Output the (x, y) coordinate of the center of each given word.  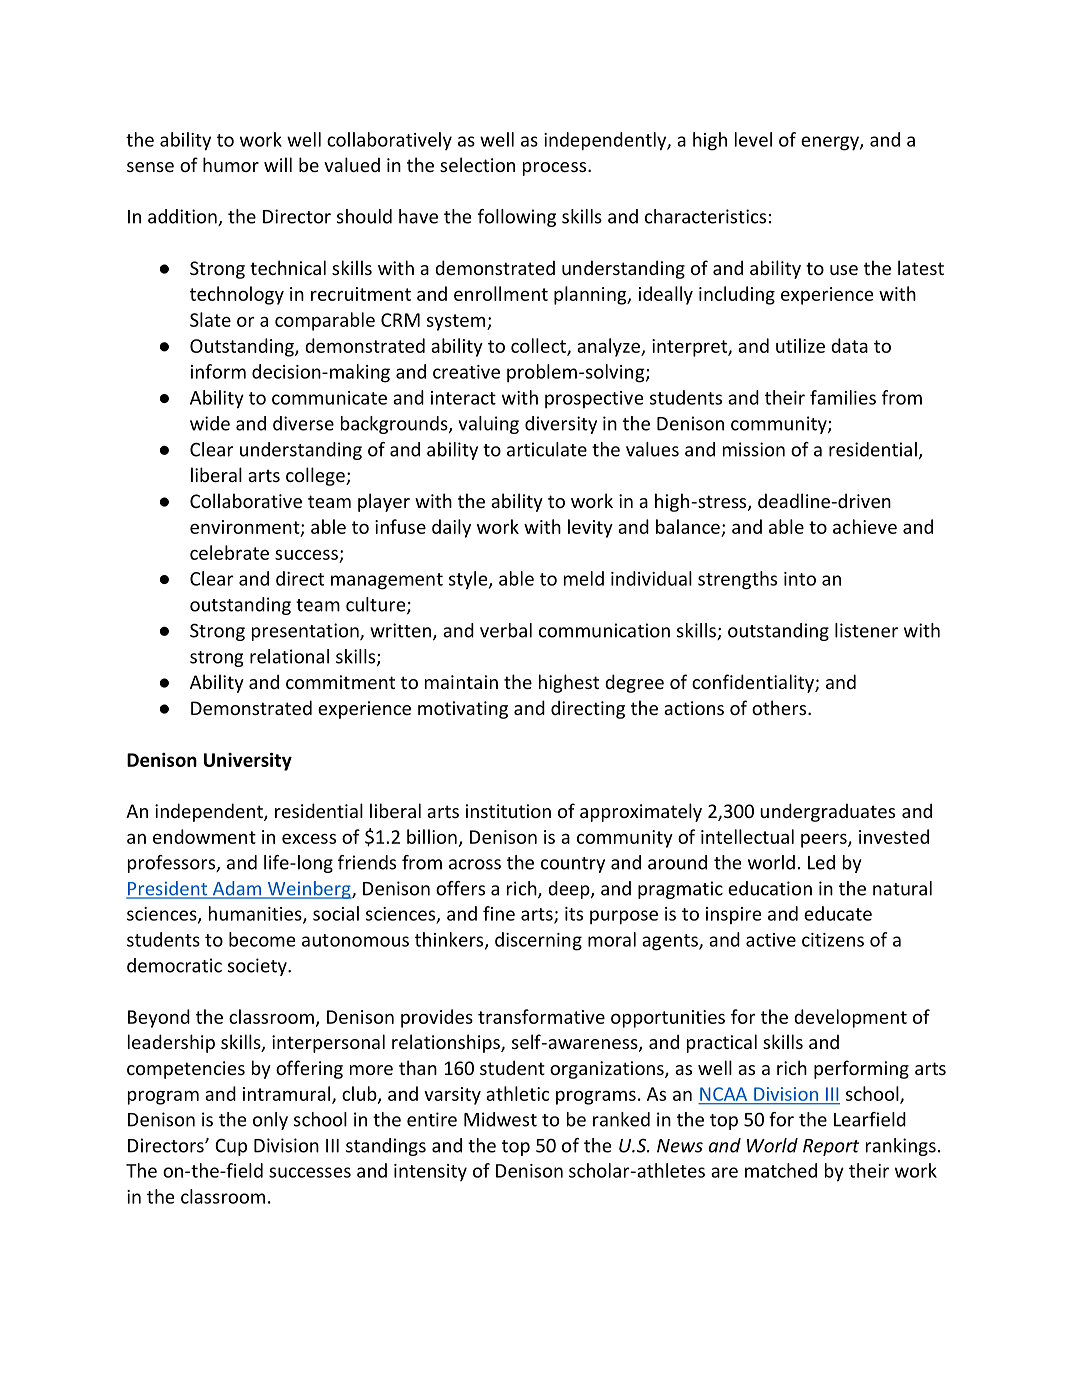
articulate (547, 449)
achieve (865, 526)
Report (831, 1147)
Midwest (500, 1119)
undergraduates (827, 812)
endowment (204, 836)
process (556, 169)
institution (508, 811)
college (316, 476)
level (753, 139)
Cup (231, 1147)
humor (231, 164)
